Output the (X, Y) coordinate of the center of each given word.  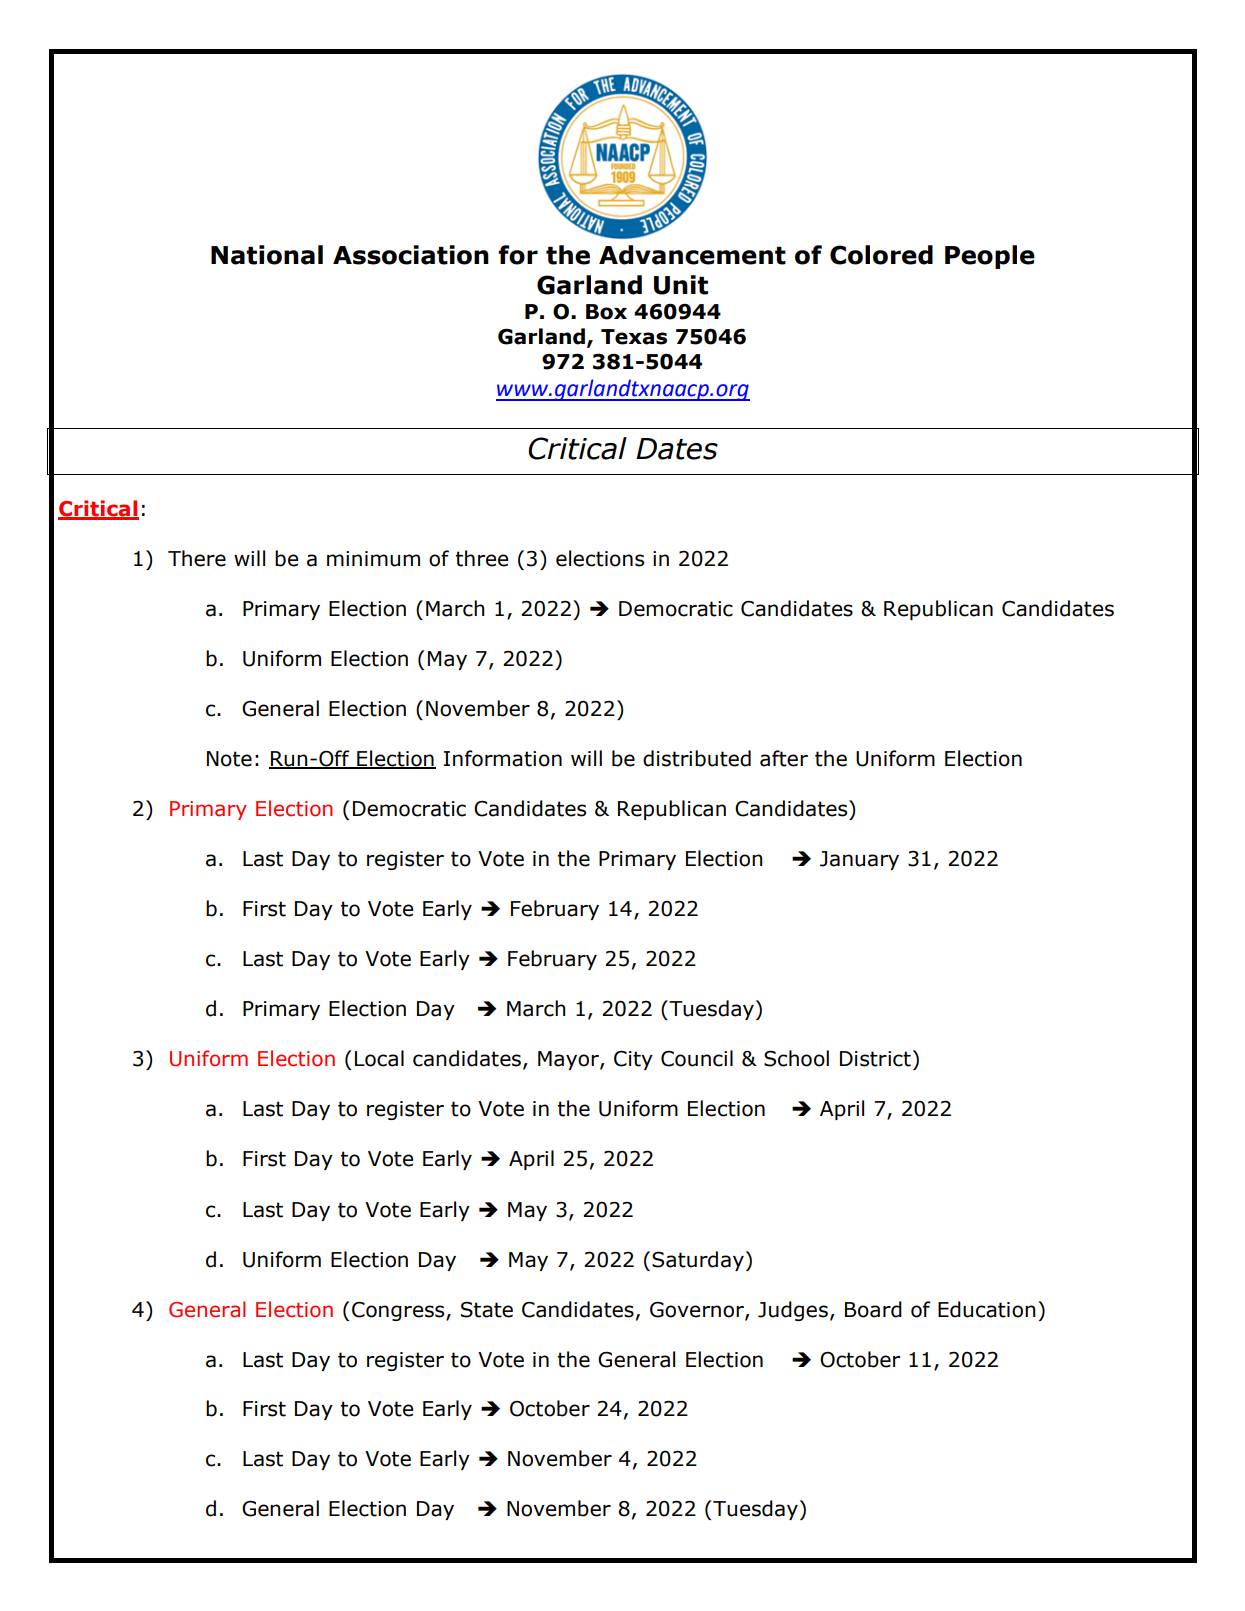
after (784, 758)
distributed (697, 758)
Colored (881, 255)
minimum (373, 559)
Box (606, 312)
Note (229, 759)
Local (379, 1058)
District (875, 1059)
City (633, 1060)
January (859, 860)
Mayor (569, 1060)
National (267, 255)
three (482, 558)
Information (503, 758)
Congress (399, 1311)
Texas (634, 337)
